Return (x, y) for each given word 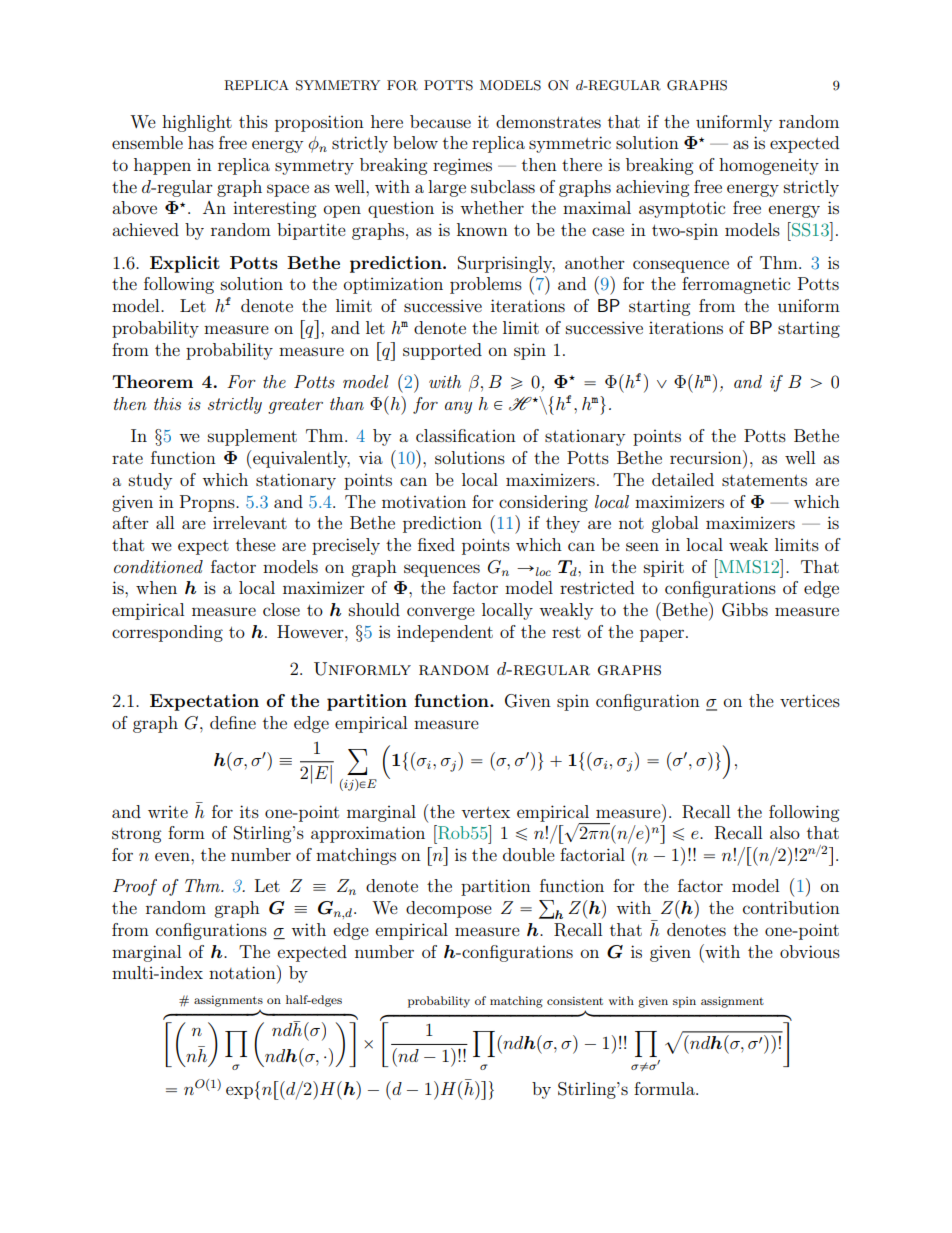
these (256, 544)
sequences (442, 570)
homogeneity (769, 166)
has (201, 142)
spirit (664, 569)
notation (243, 972)
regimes (462, 166)
